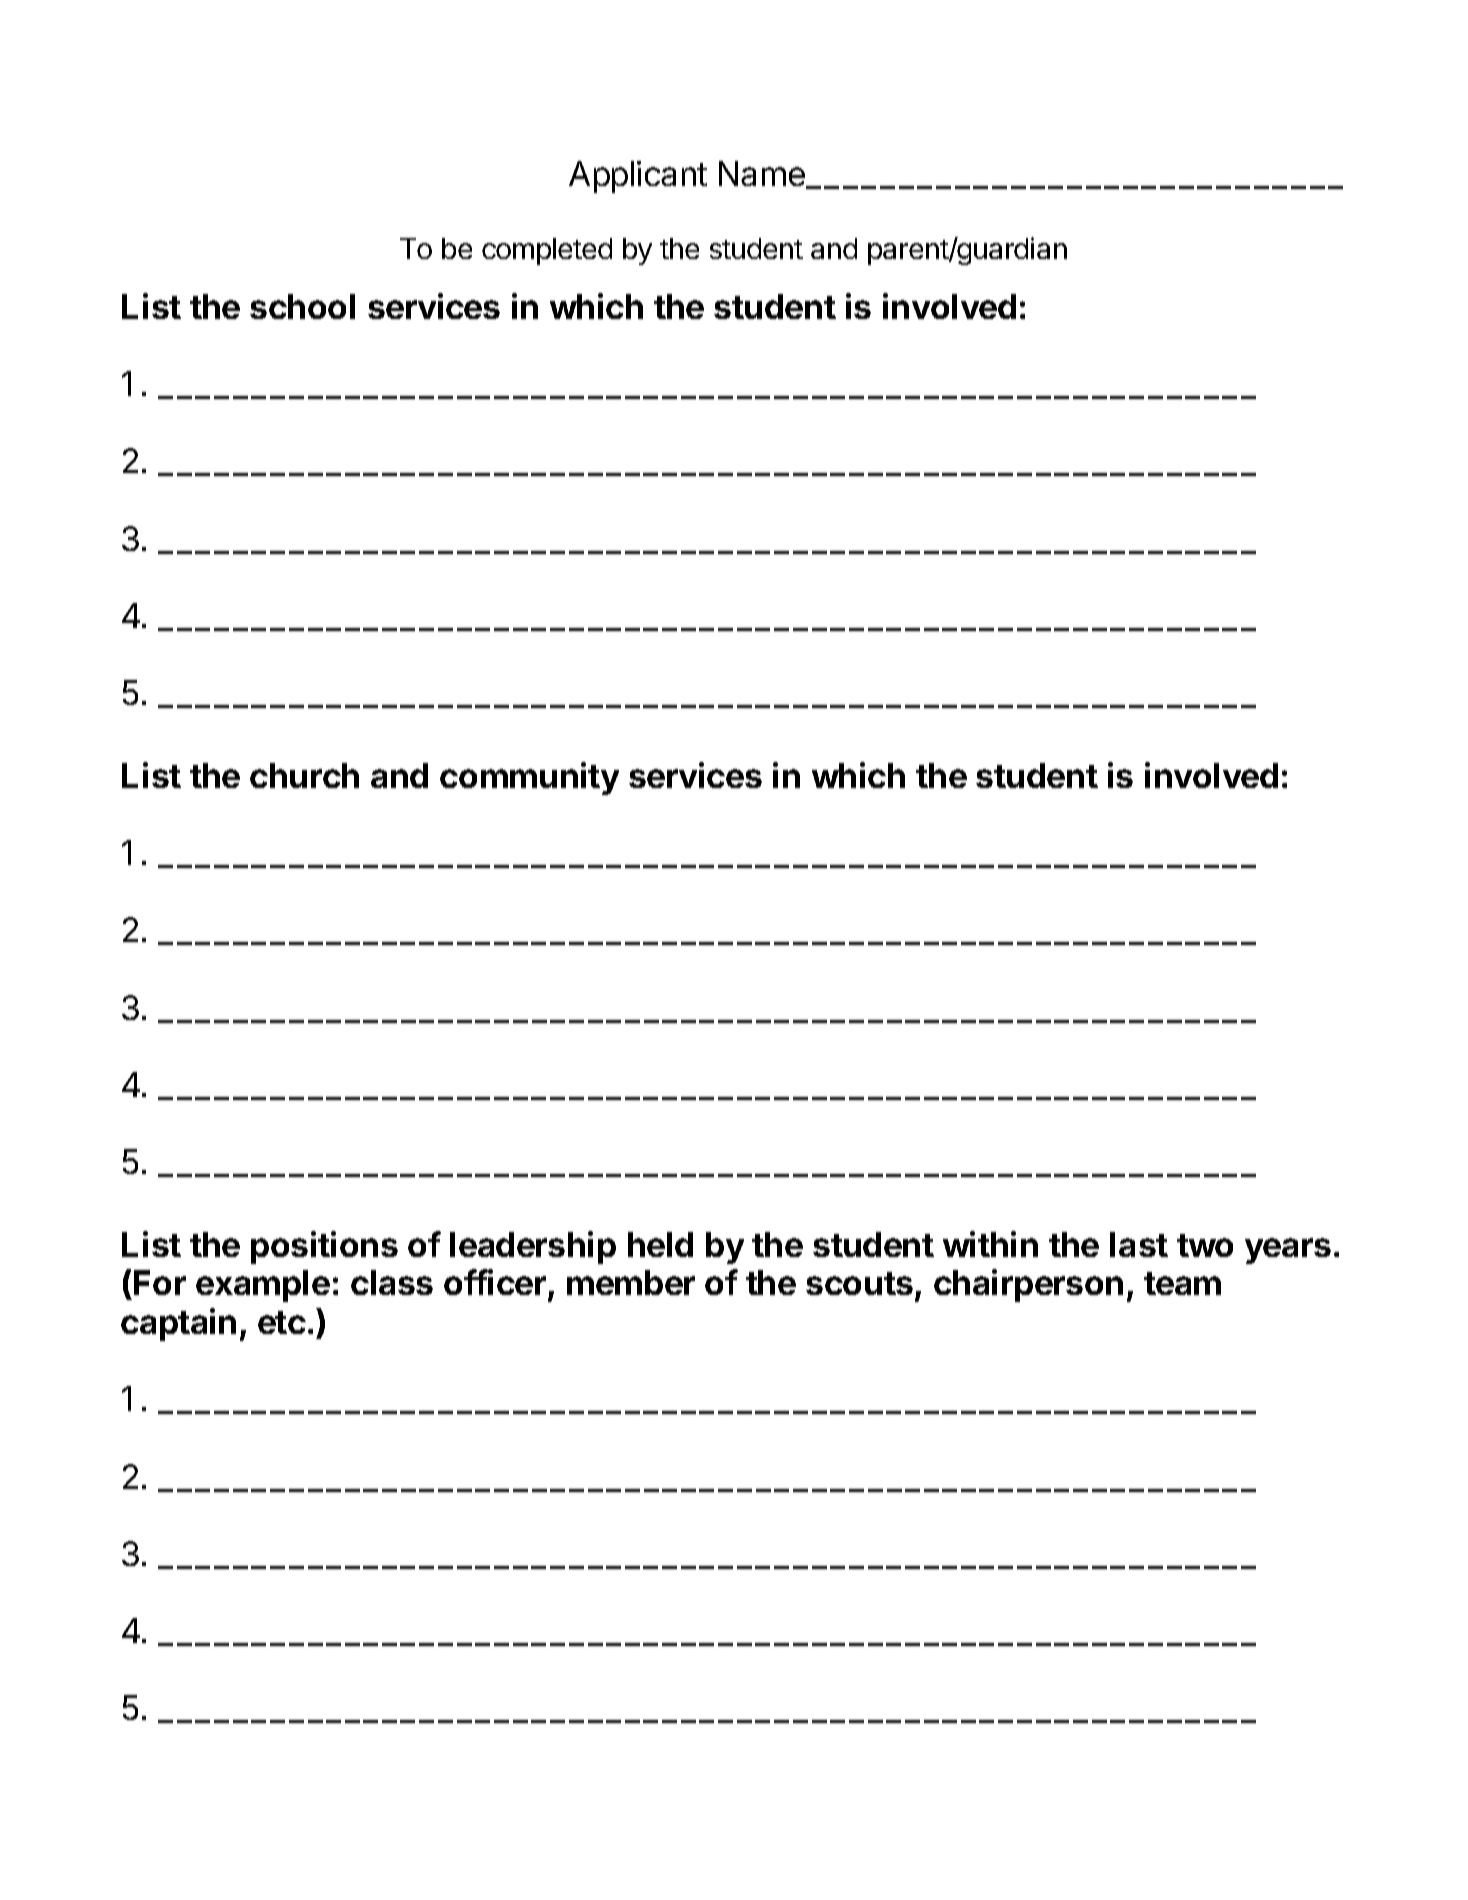  Describe the element at coordinates (529, 778) in the image. I see `community` at that location.
